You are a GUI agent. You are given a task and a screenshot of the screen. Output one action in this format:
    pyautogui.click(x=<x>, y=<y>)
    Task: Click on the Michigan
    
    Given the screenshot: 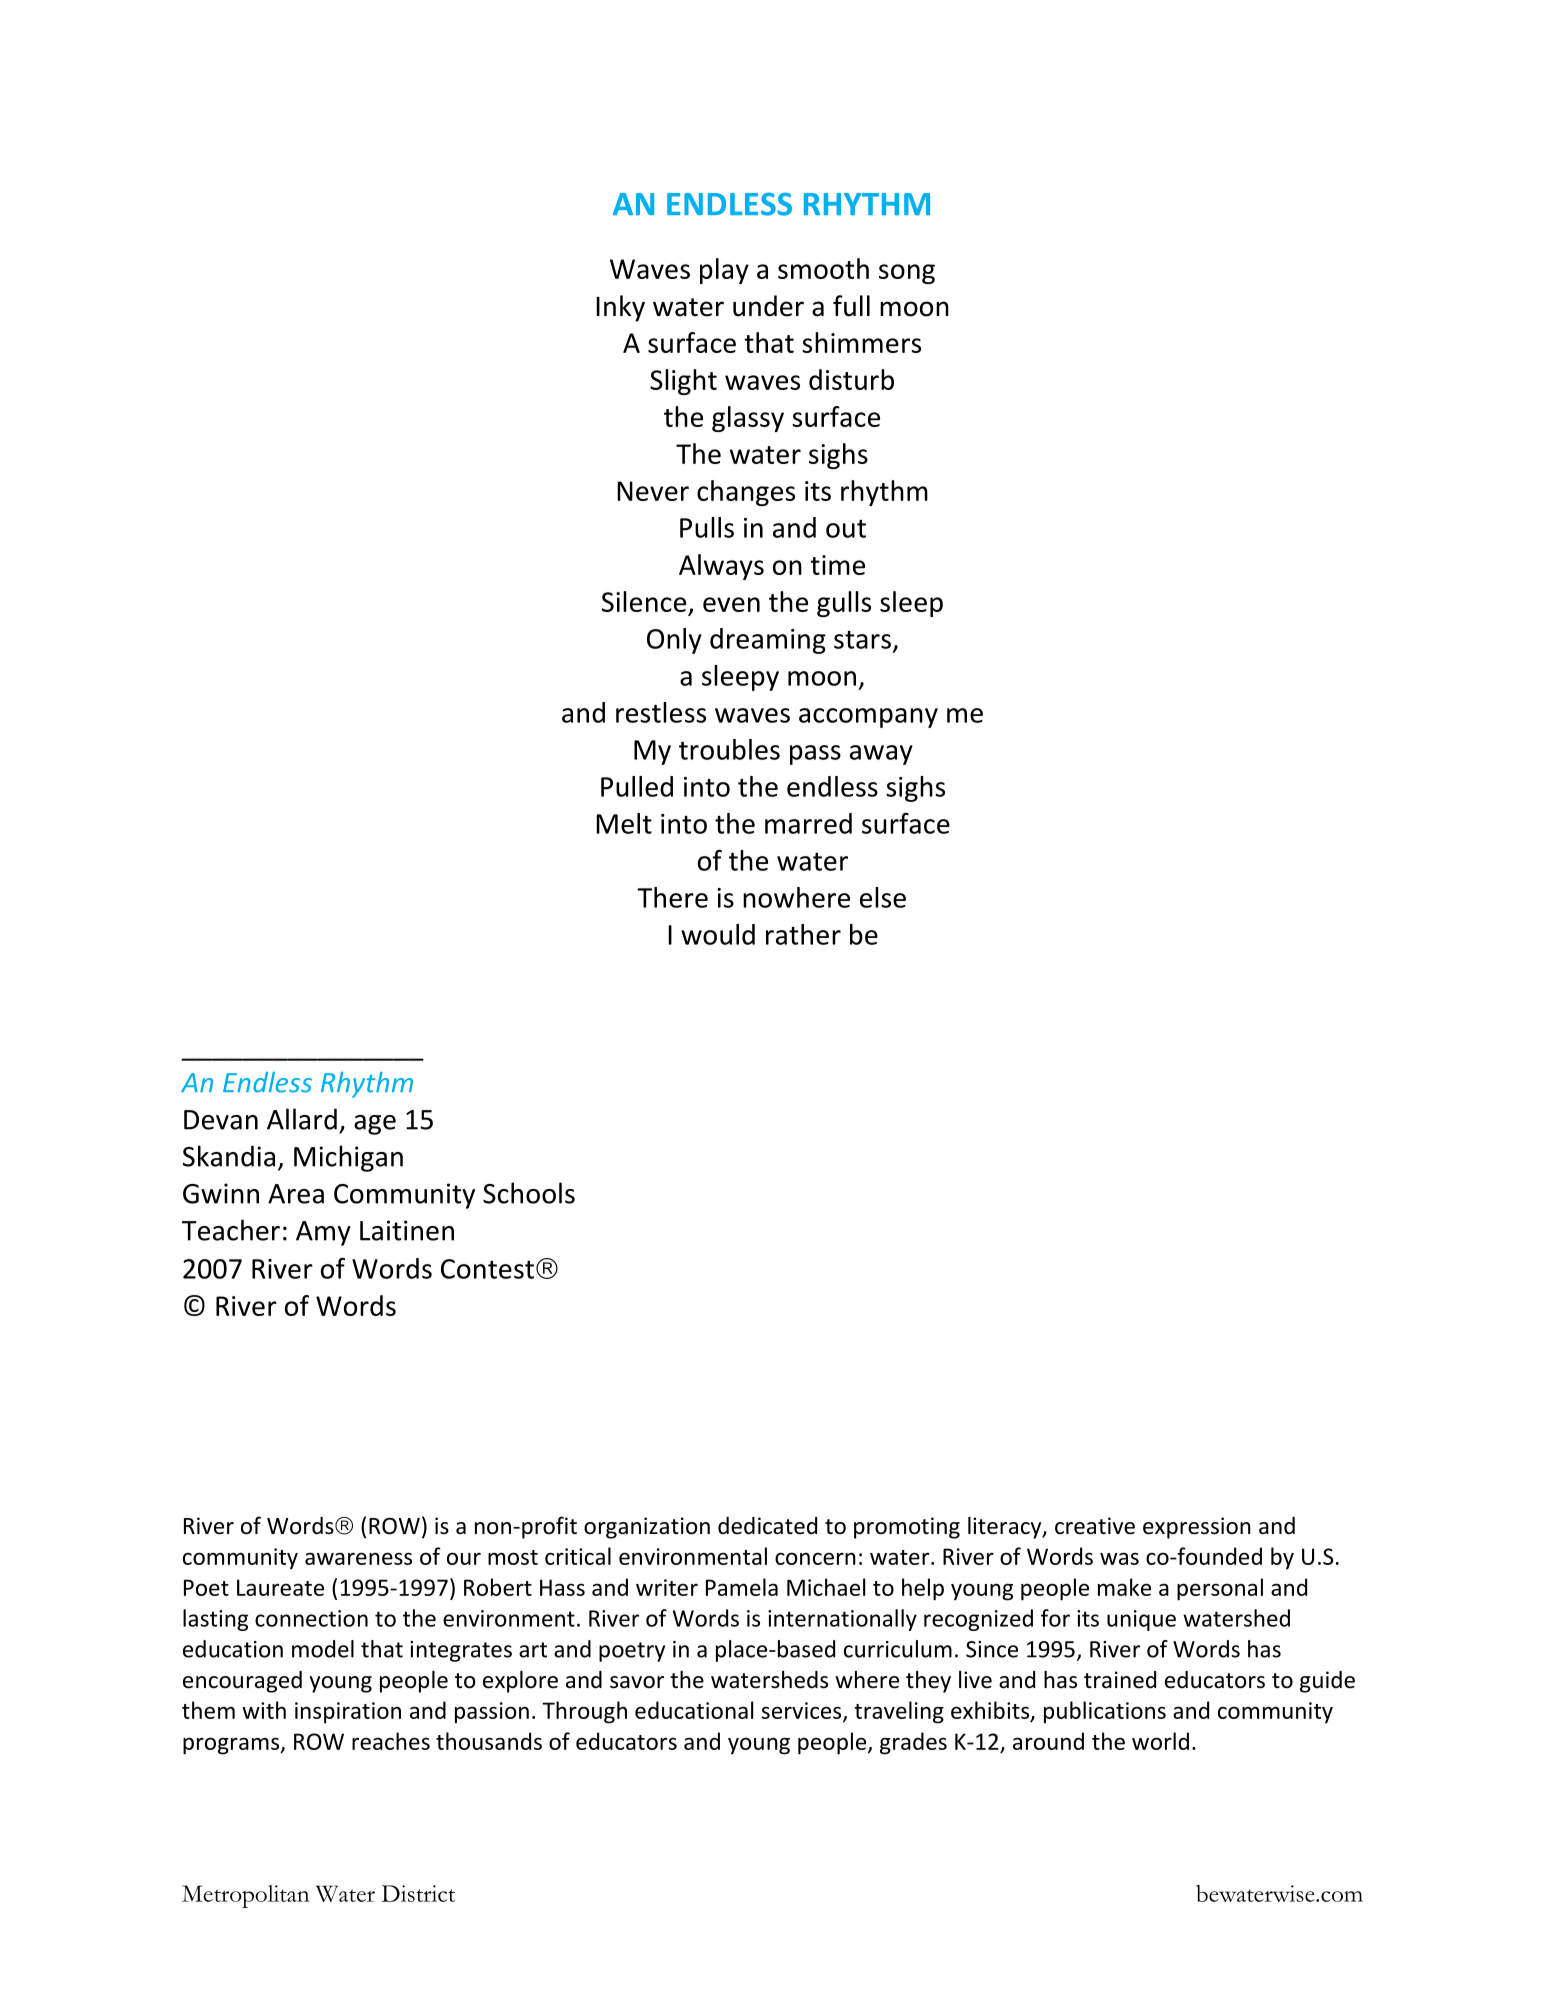 What is the action you would take?
    pyautogui.click(x=348, y=1158)
